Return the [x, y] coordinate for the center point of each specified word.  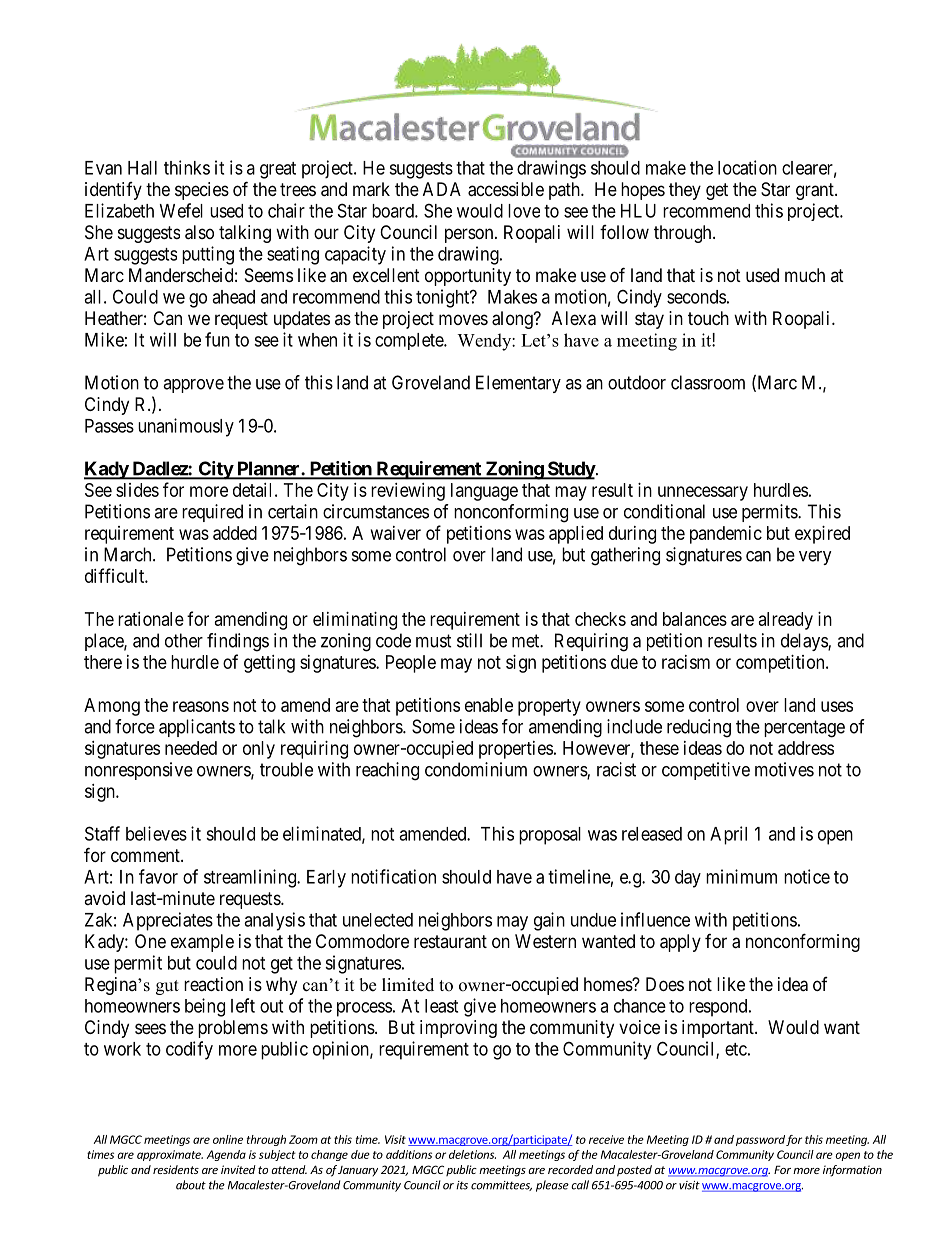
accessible [506, 189]
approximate [170, 1155]
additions [409, 1154]
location [747, 167]
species [202, 191]
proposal [550, 836]
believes [156, 833]
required [212, 513]
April [728, 835]
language [484, 492]
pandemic [726, 535]
